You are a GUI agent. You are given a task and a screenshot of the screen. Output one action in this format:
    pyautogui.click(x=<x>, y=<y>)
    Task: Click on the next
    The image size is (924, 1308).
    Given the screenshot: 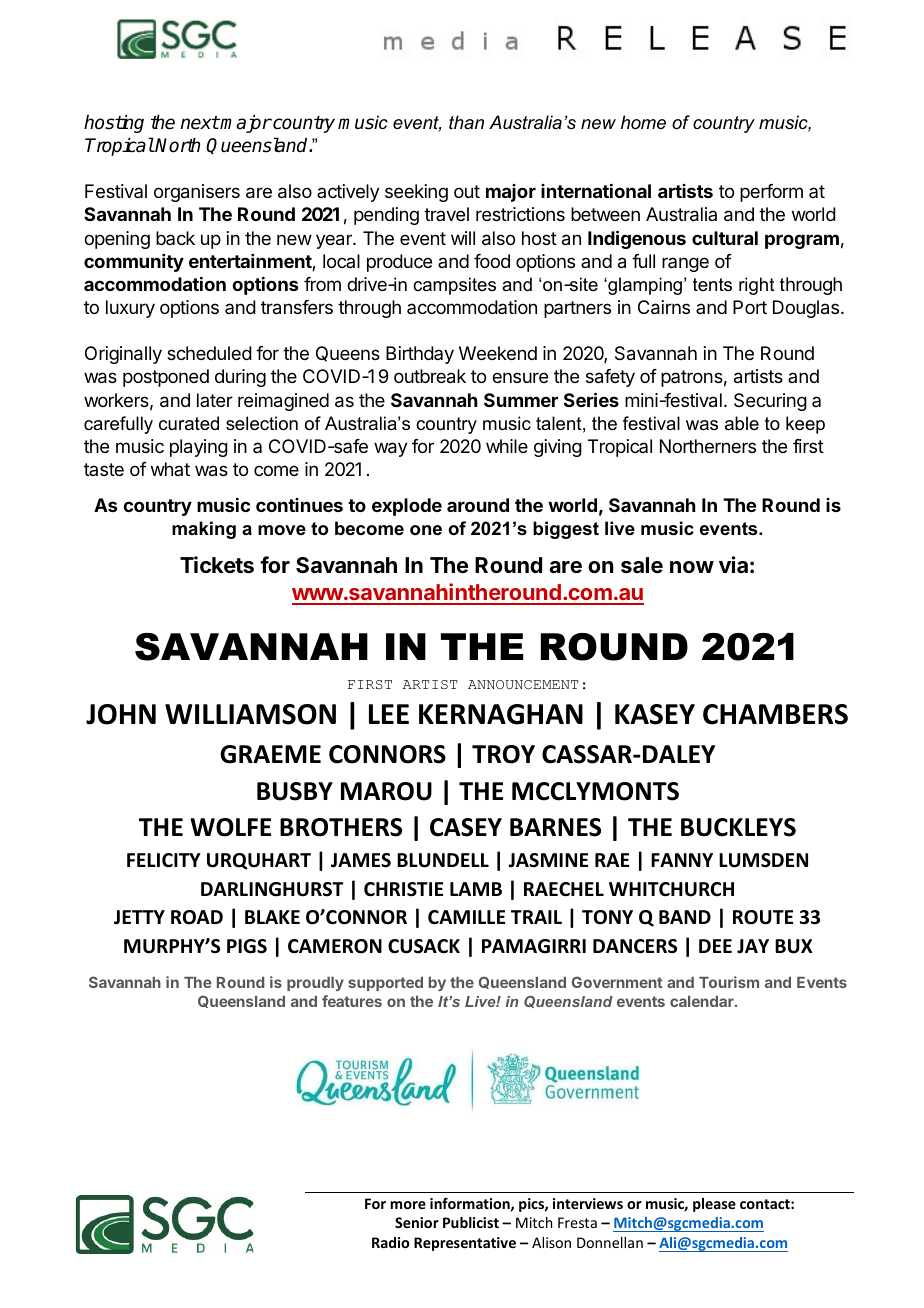 What is the action you would take?
    pyautogui.click(x=200, y=123)
